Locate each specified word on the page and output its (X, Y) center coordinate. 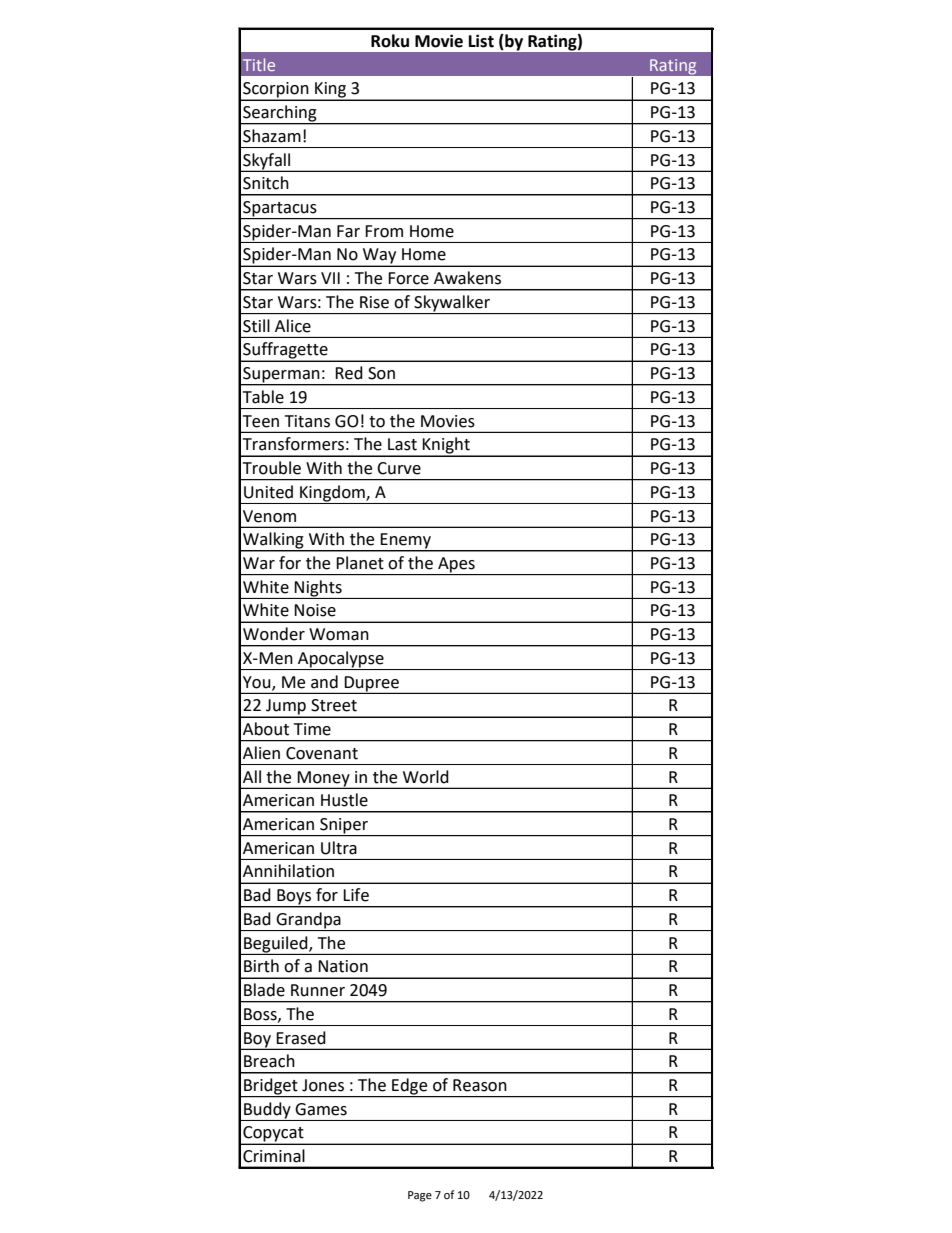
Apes (456, 566)
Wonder (274, 634)
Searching (280, 114)
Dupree (371, 684)
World (426, 777)
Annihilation (288, 871)
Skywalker (452, 304)
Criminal (274, 1156)
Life (356, 895)
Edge (410, 1087)
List (481, 41)
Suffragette (285, 351)
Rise (374, 302)
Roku (390, 41)
